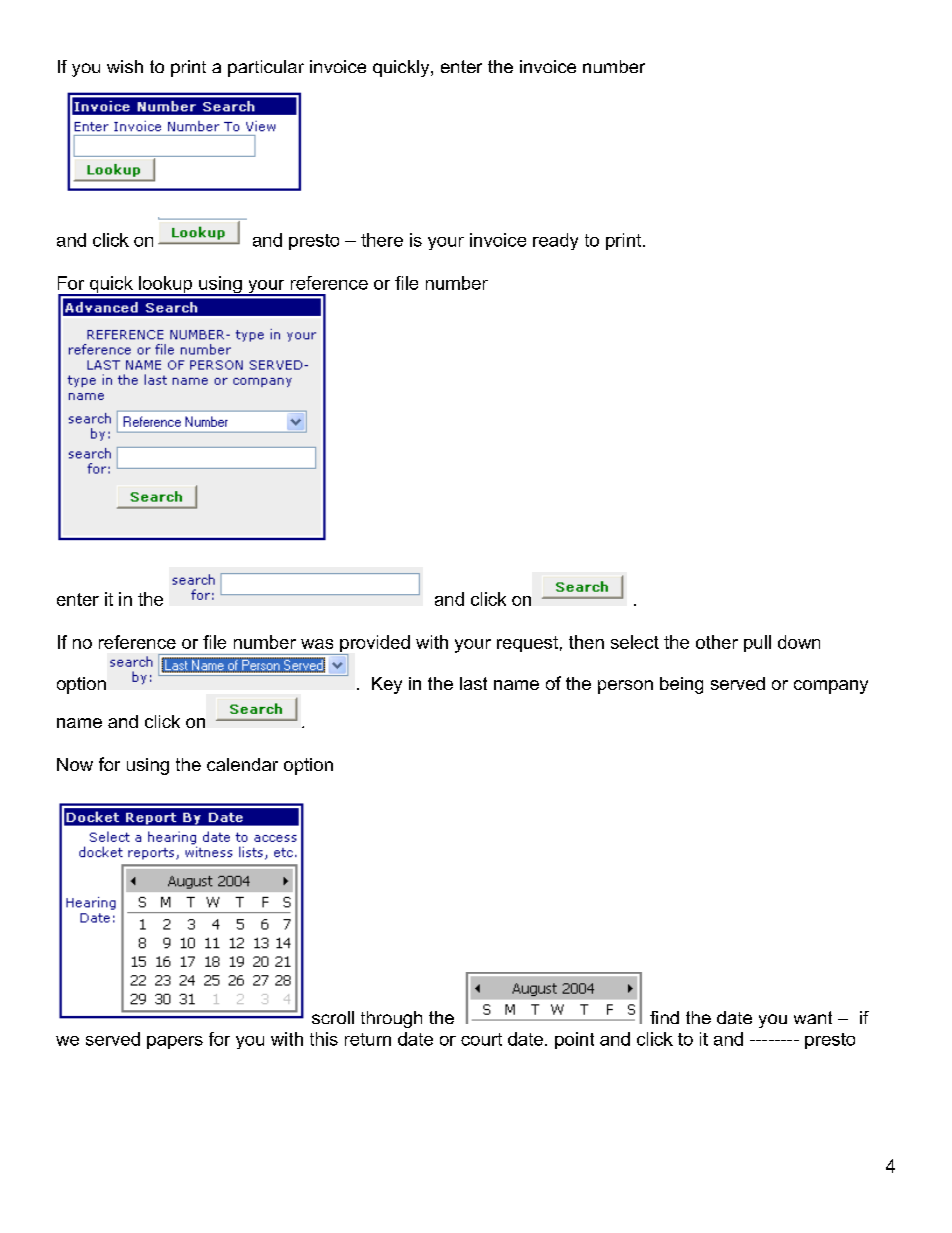  I want to click on want, so click(813, 1017).
